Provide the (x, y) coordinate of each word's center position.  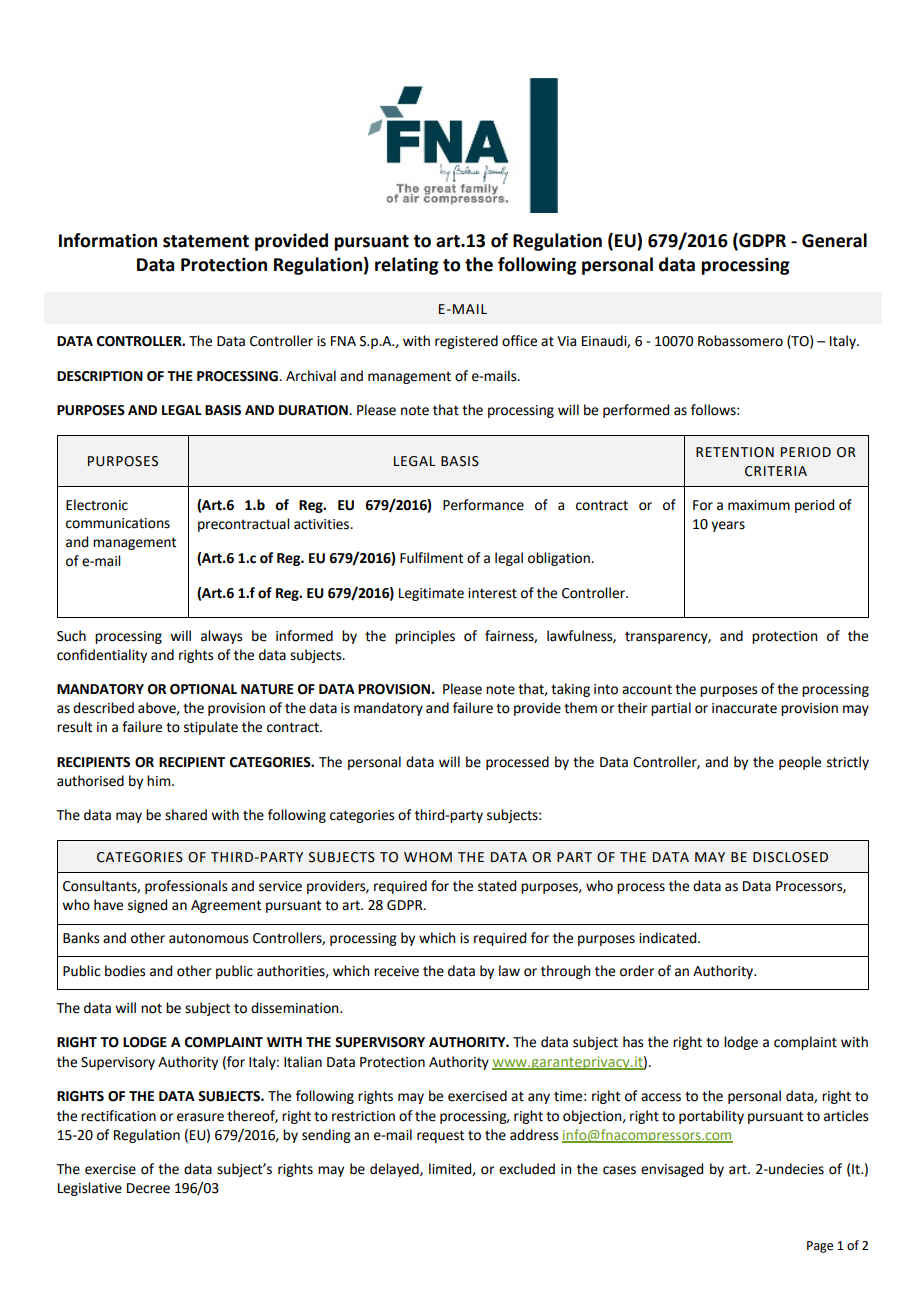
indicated (669, 938)
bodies (125, 971)
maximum (759, 505)
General (834, 240)
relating (407, 266)
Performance (483, 505)
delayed (395, 1170)
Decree (148, 1188)
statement (206, 241)
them (580, 708)
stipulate (211, 728)
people (800, 763)
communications (118, 523)
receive (396, 971)
